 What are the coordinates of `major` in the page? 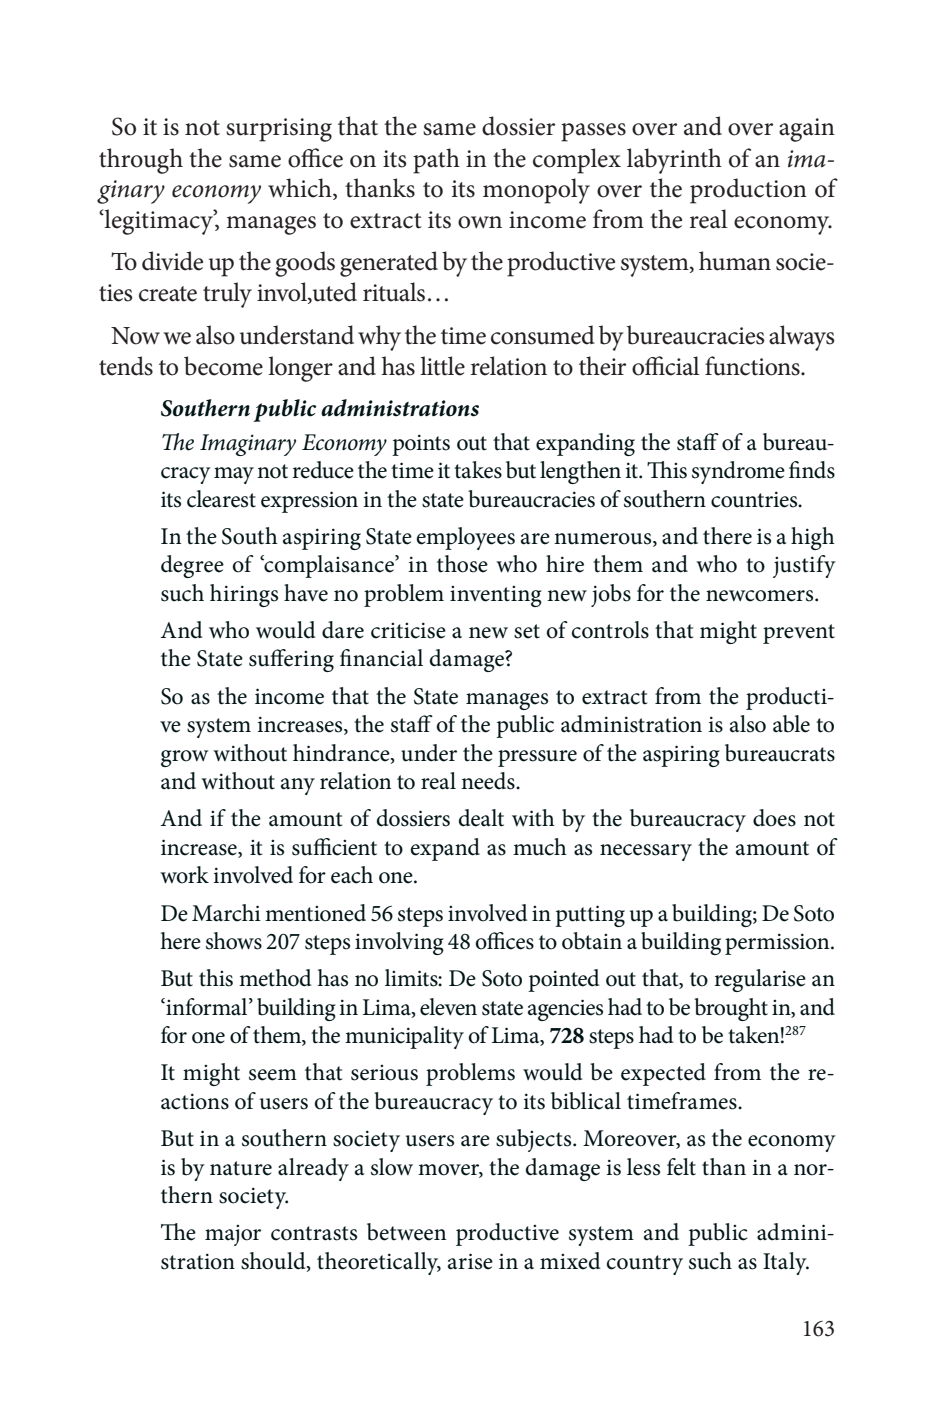 It's located at (233, 1235).
